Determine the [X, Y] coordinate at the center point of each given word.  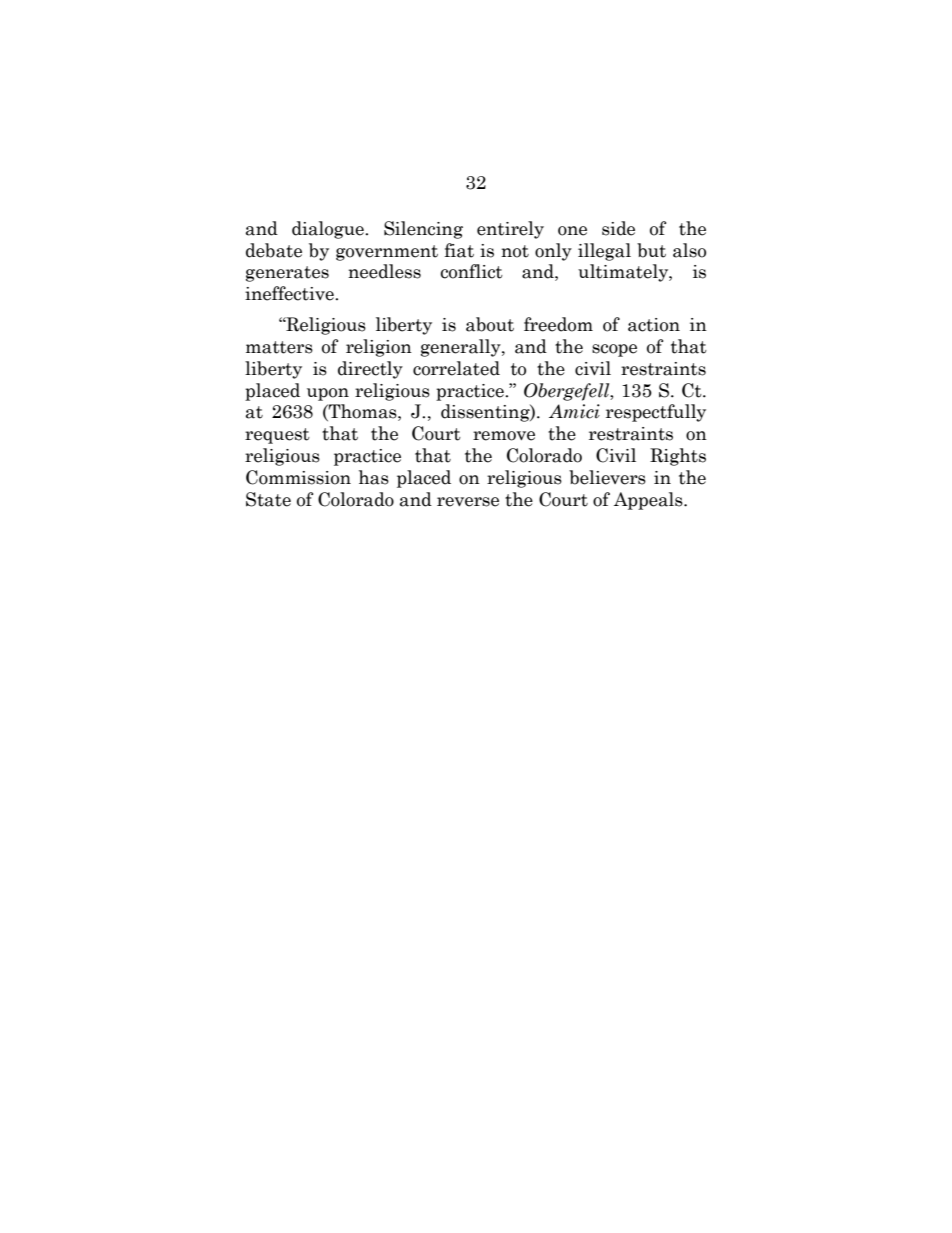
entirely [510, 230]
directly [370, 370]
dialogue [329, 230]
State [268, 499]
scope [614, 350]
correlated [456, 368]
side [618, 228]
